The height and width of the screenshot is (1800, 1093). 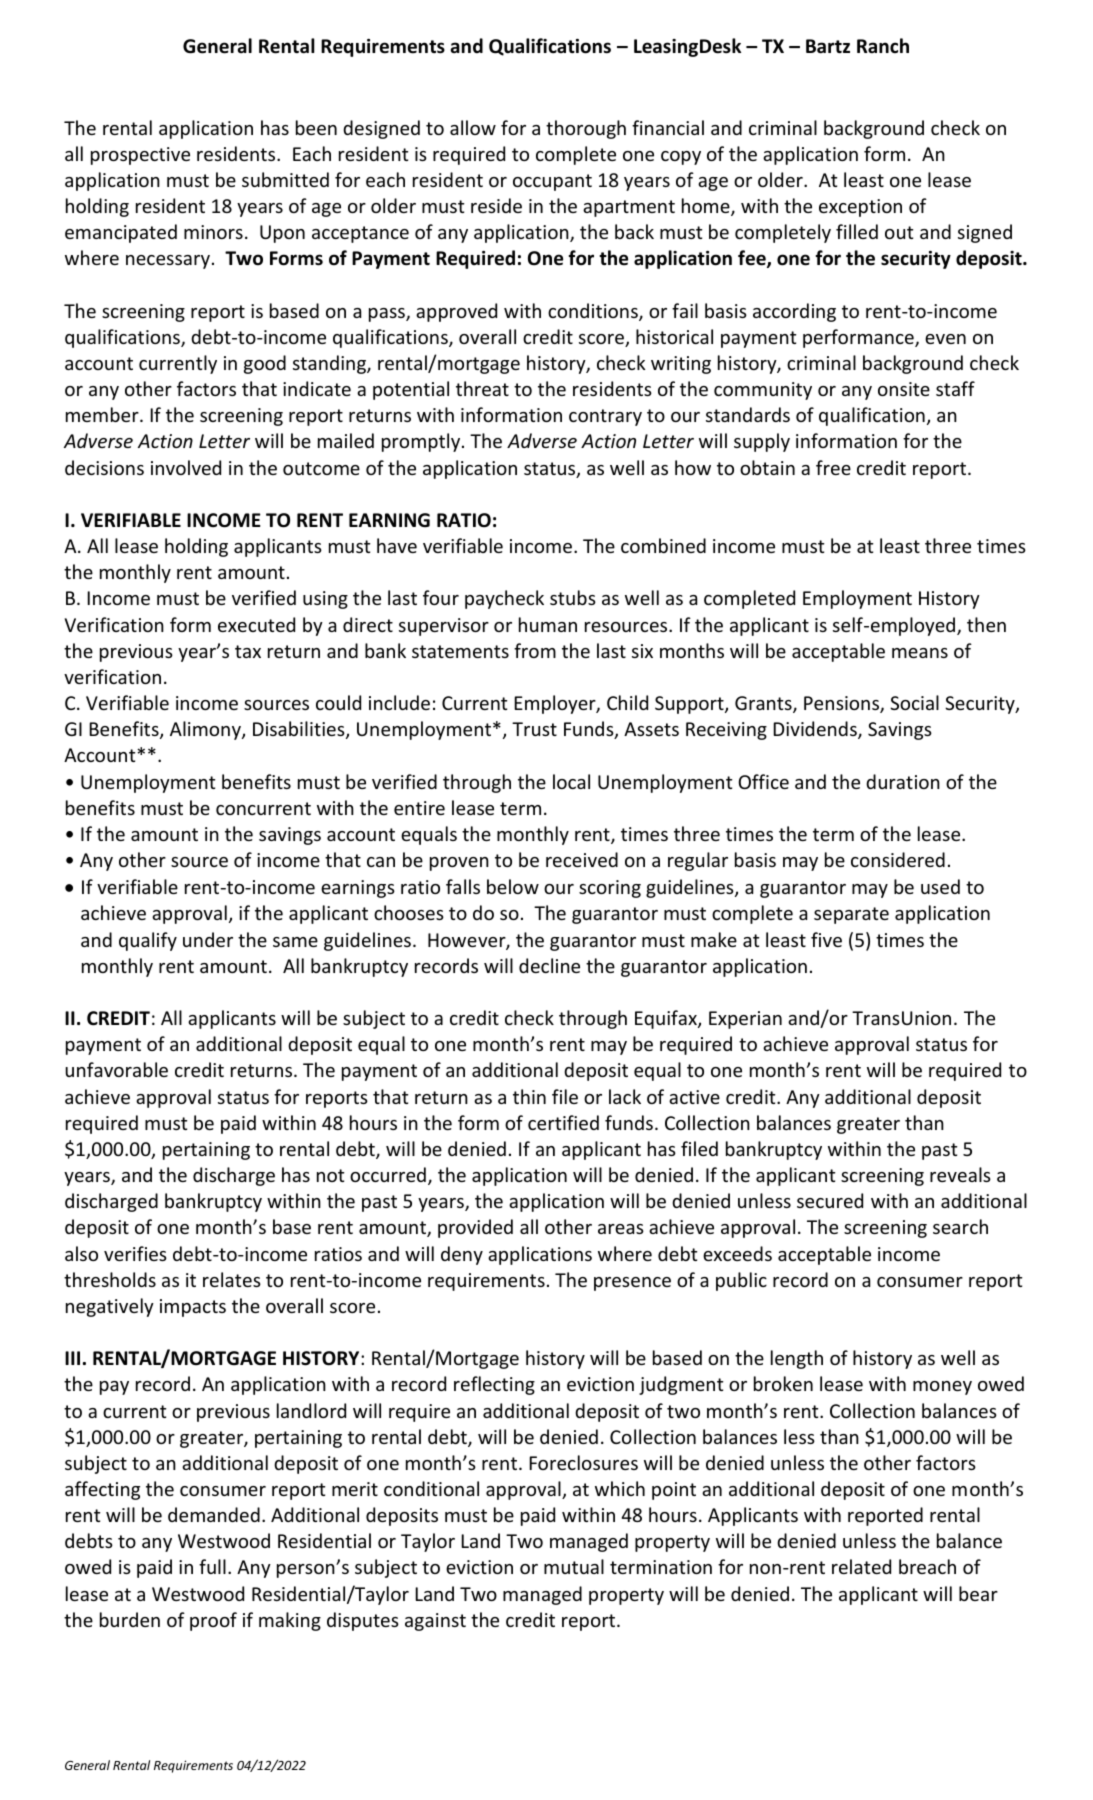 What do you see at coordinates (140, 156) in the screenshot?
I see `prospective` at bounding box center [140, 156].
